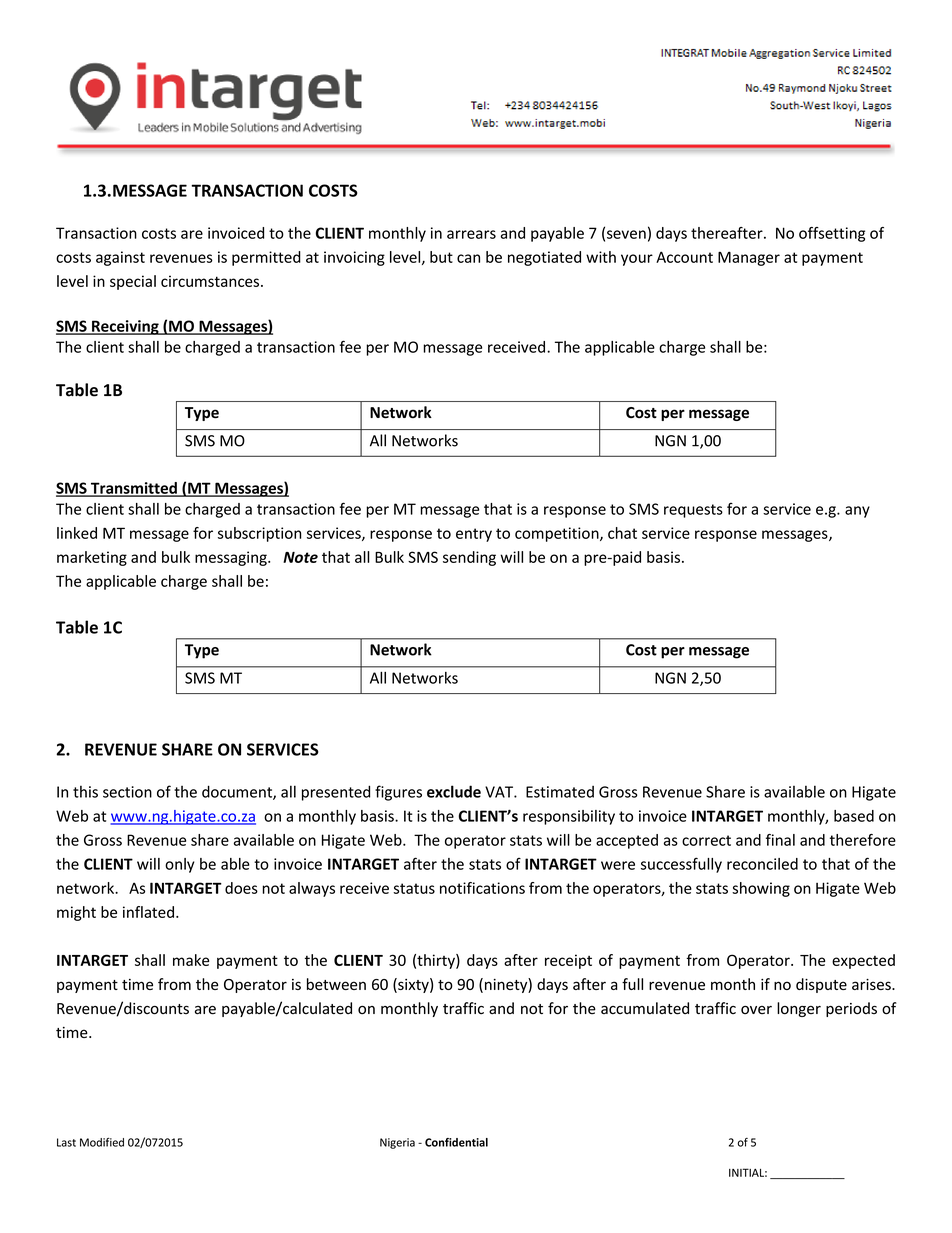 This page has height=1233, width=952. Describe the element at coordinates (180, 865) in the page. I see `only` at that location.
